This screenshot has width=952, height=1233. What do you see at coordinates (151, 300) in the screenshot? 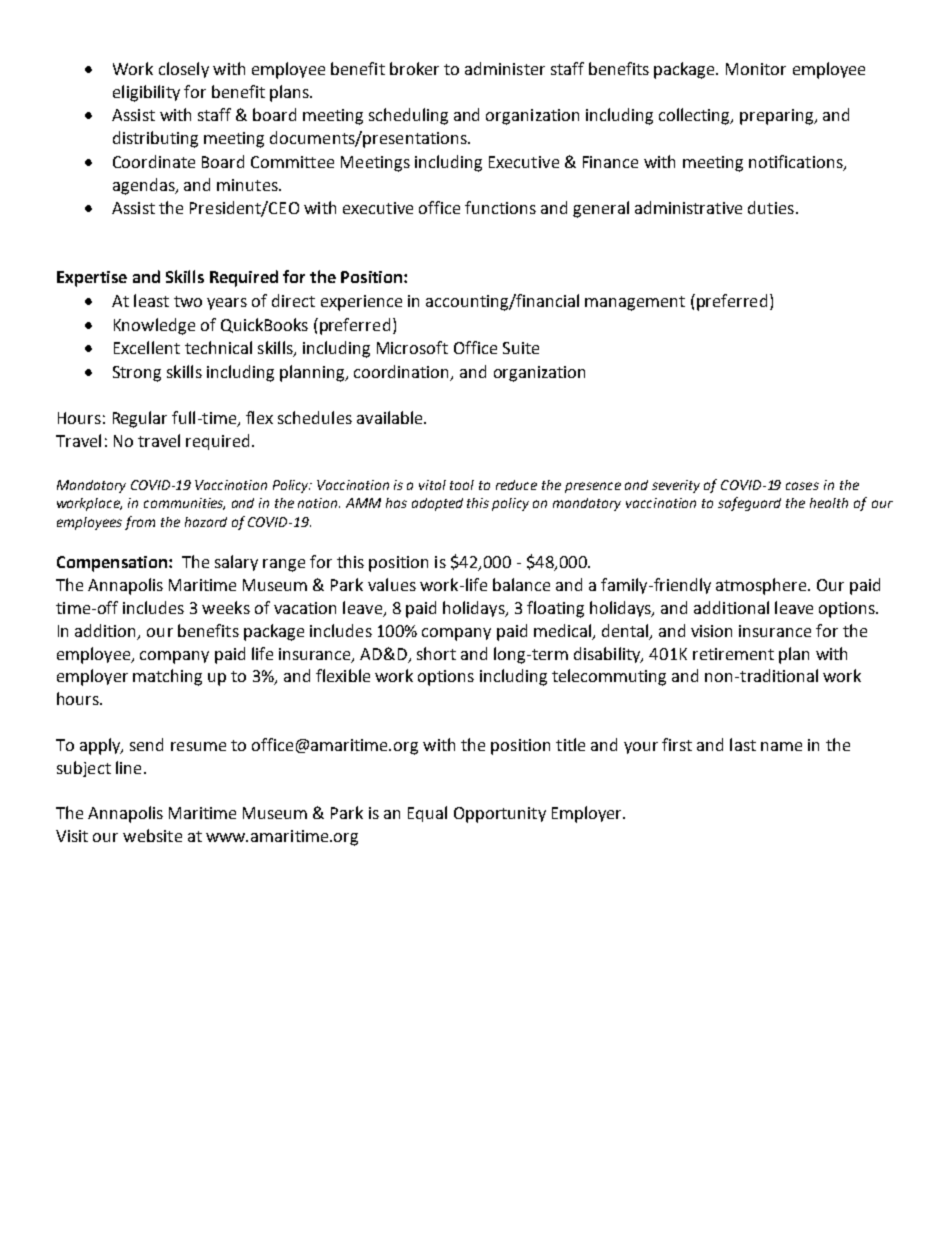
I see `least` at bounding box center [151, 300].
